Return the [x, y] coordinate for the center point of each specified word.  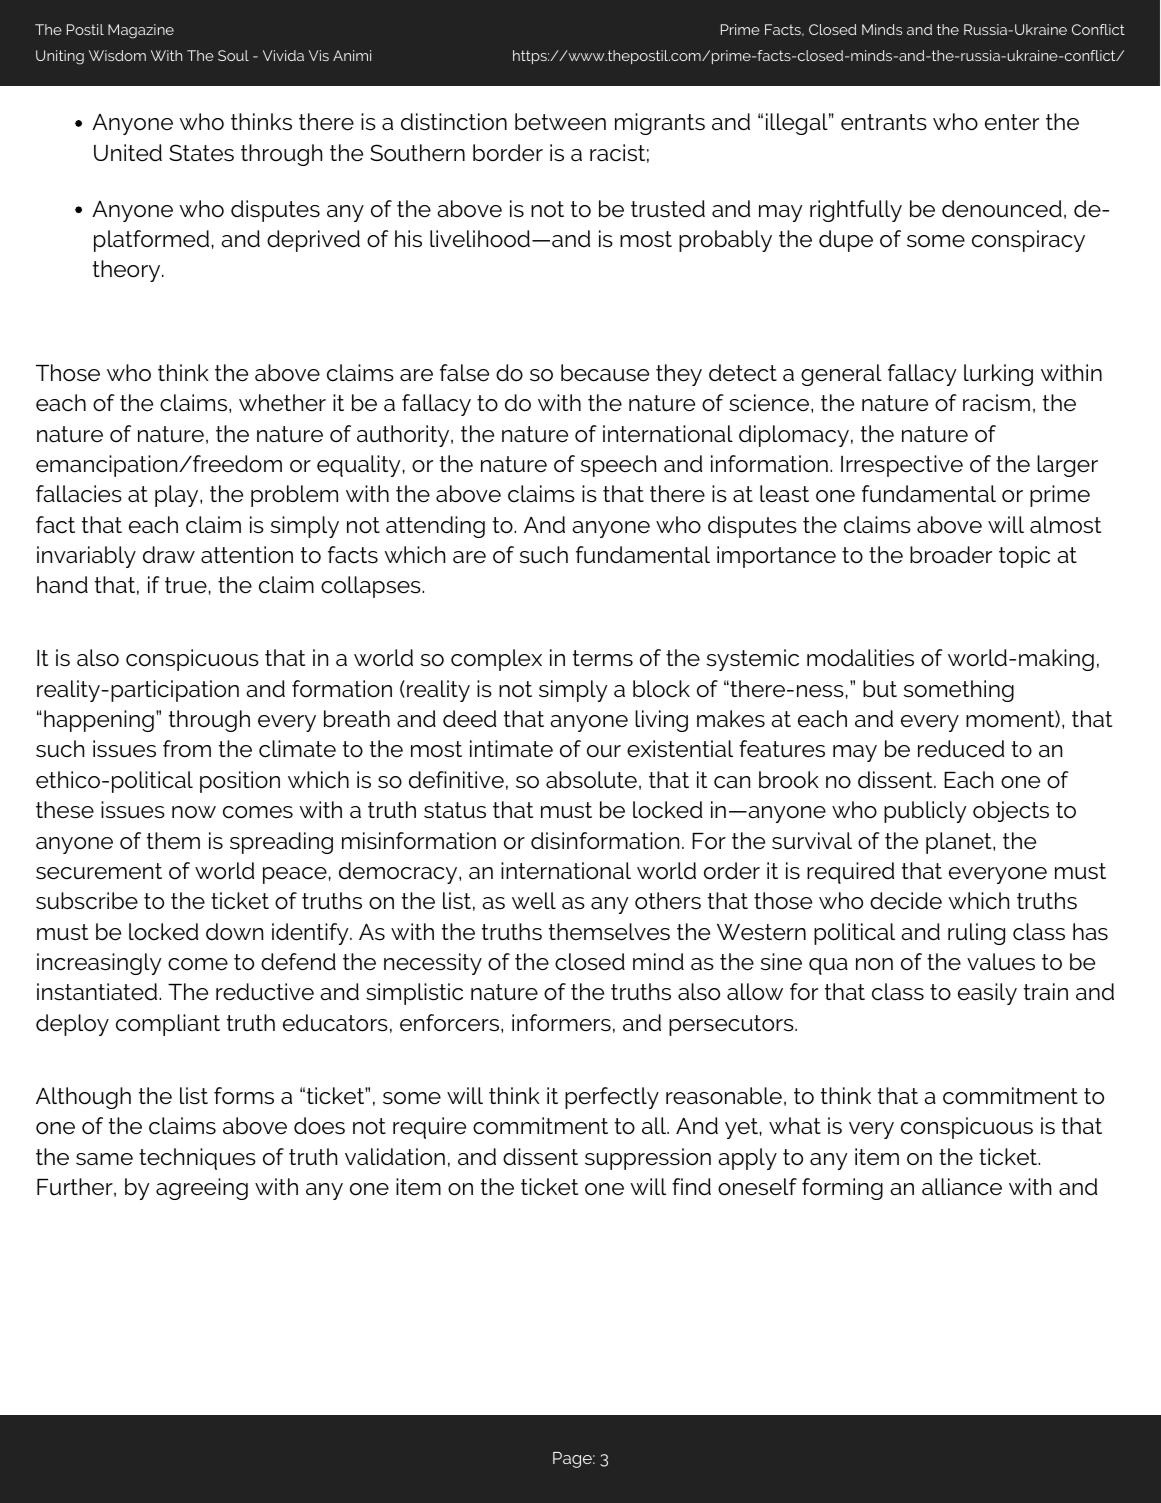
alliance [962, 1187]
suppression [648, 1159]
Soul [233, 55]
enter [1012, 122]
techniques [197, 1159]
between [560, 122]
